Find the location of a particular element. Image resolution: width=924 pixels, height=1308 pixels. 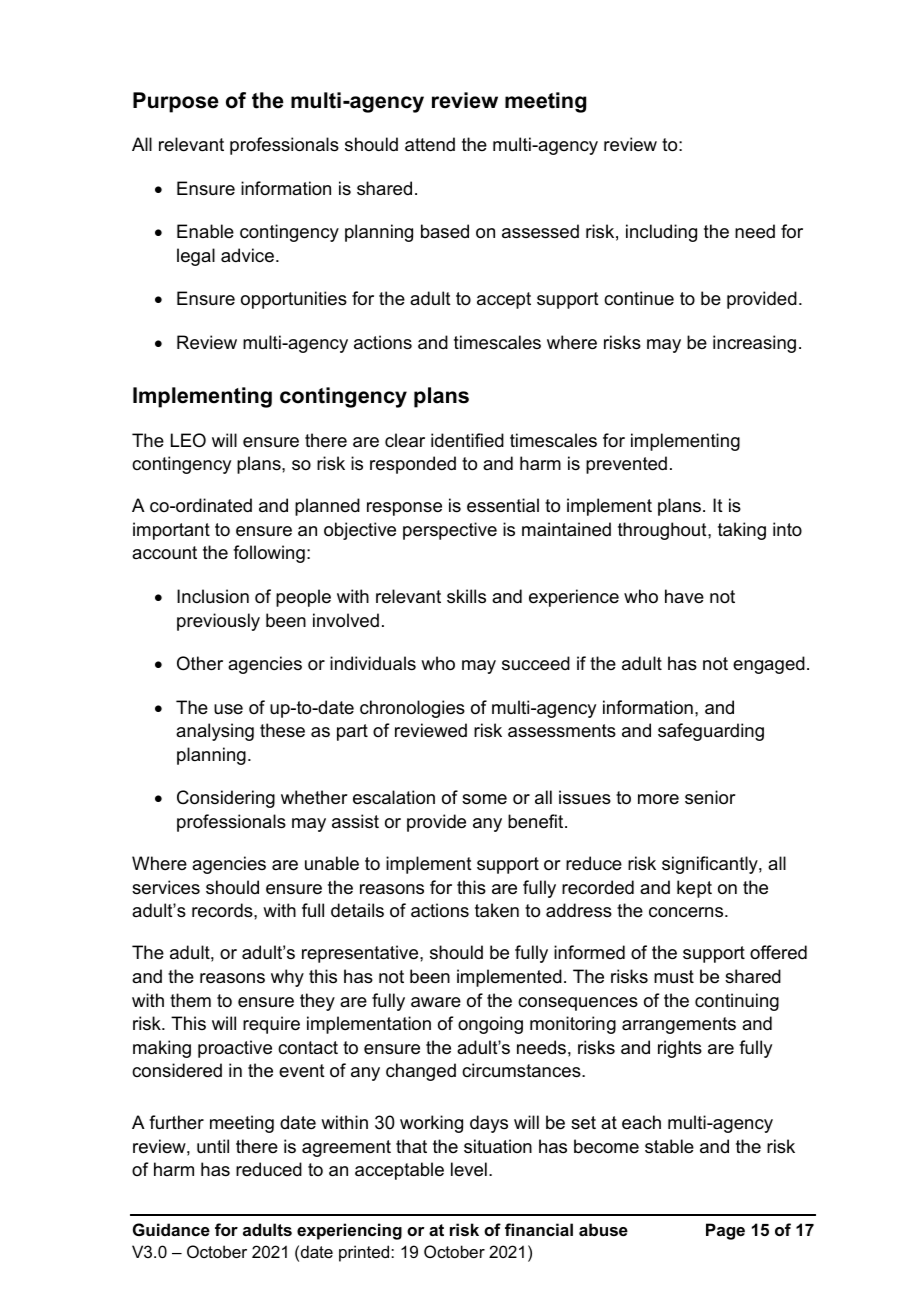

engaged is located at coordinates (769, 665).
